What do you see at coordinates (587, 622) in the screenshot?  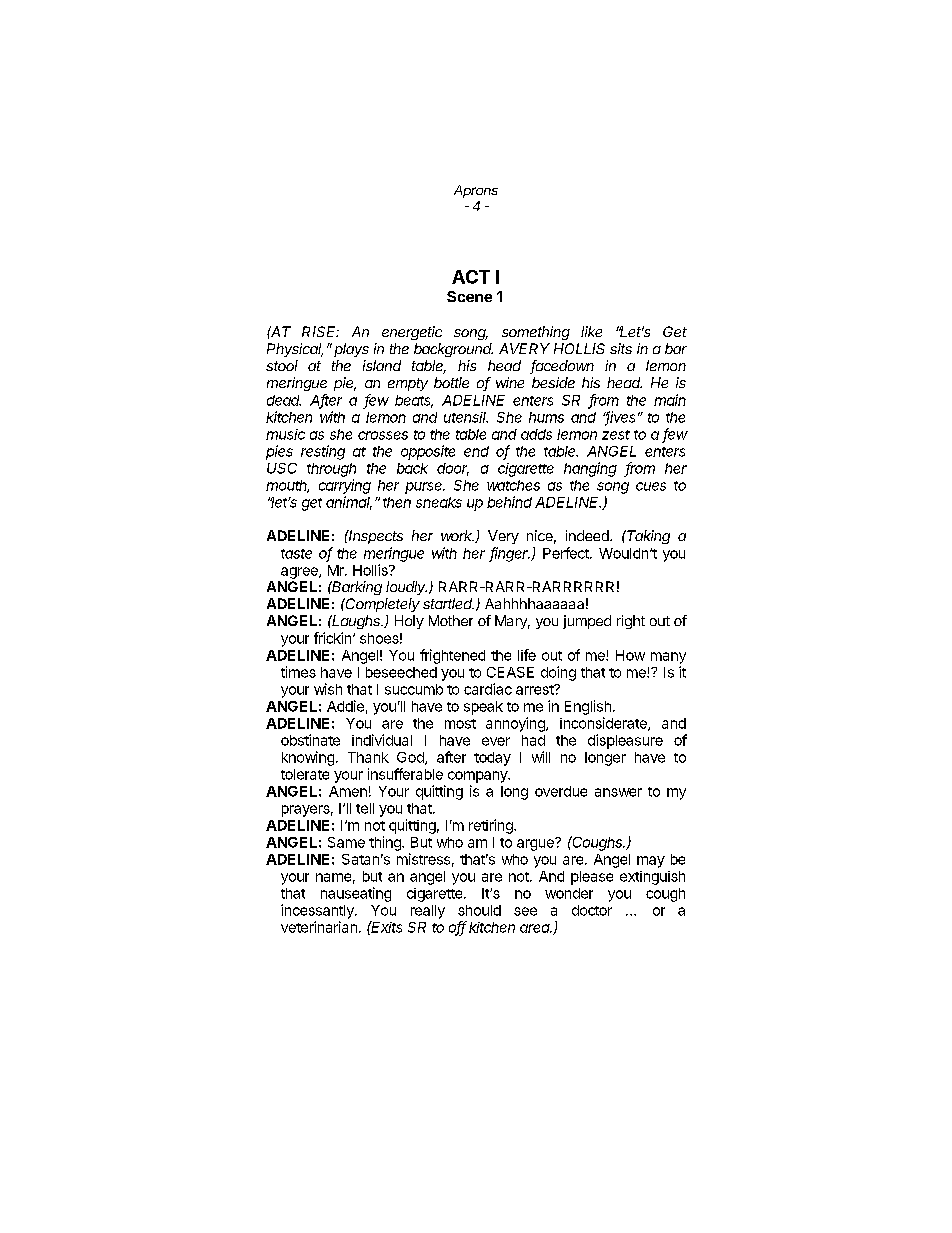 I see `jumped` at bounding box center [587, 622].
